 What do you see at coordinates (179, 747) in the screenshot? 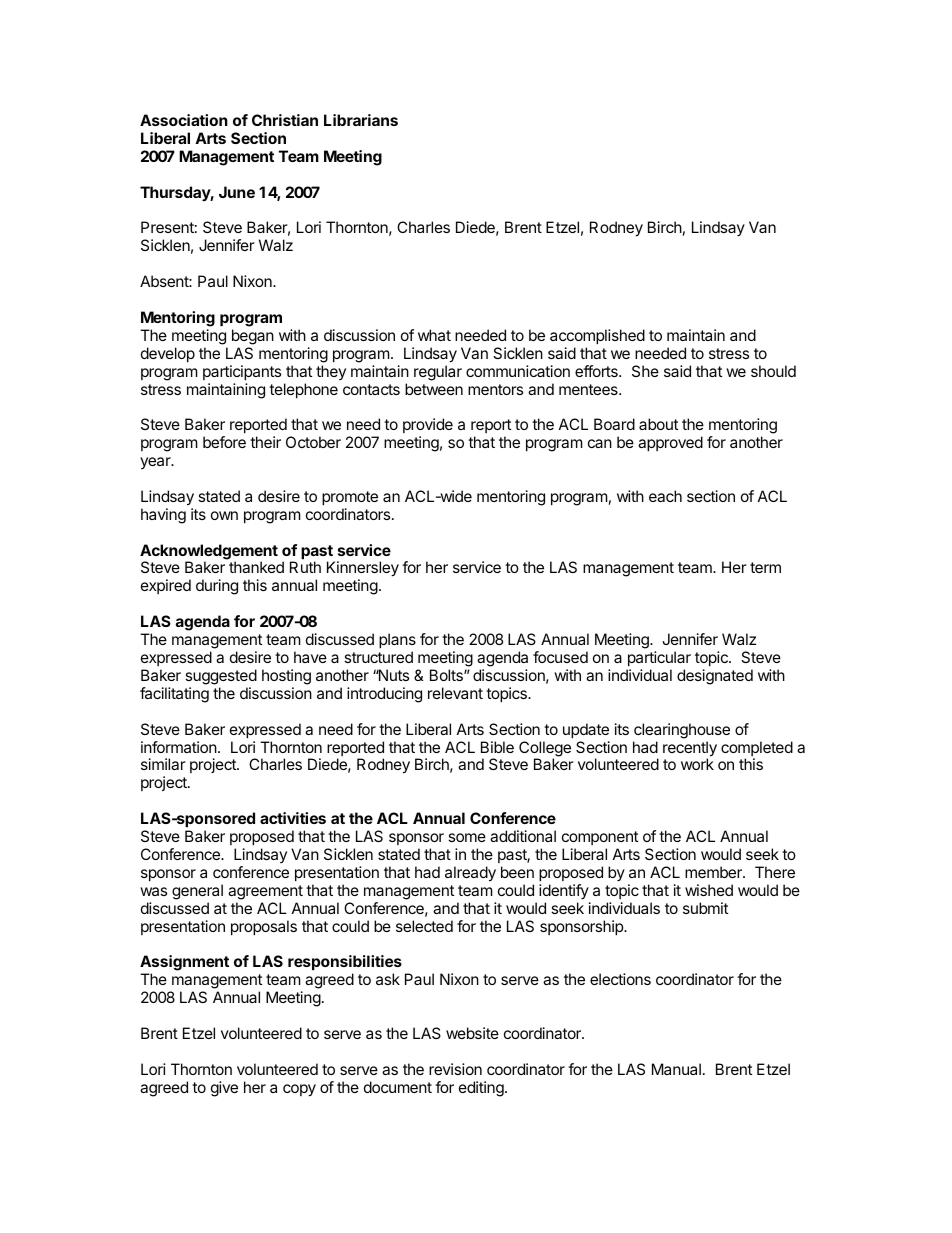
I see `information` at bounding box center [179, 747].
